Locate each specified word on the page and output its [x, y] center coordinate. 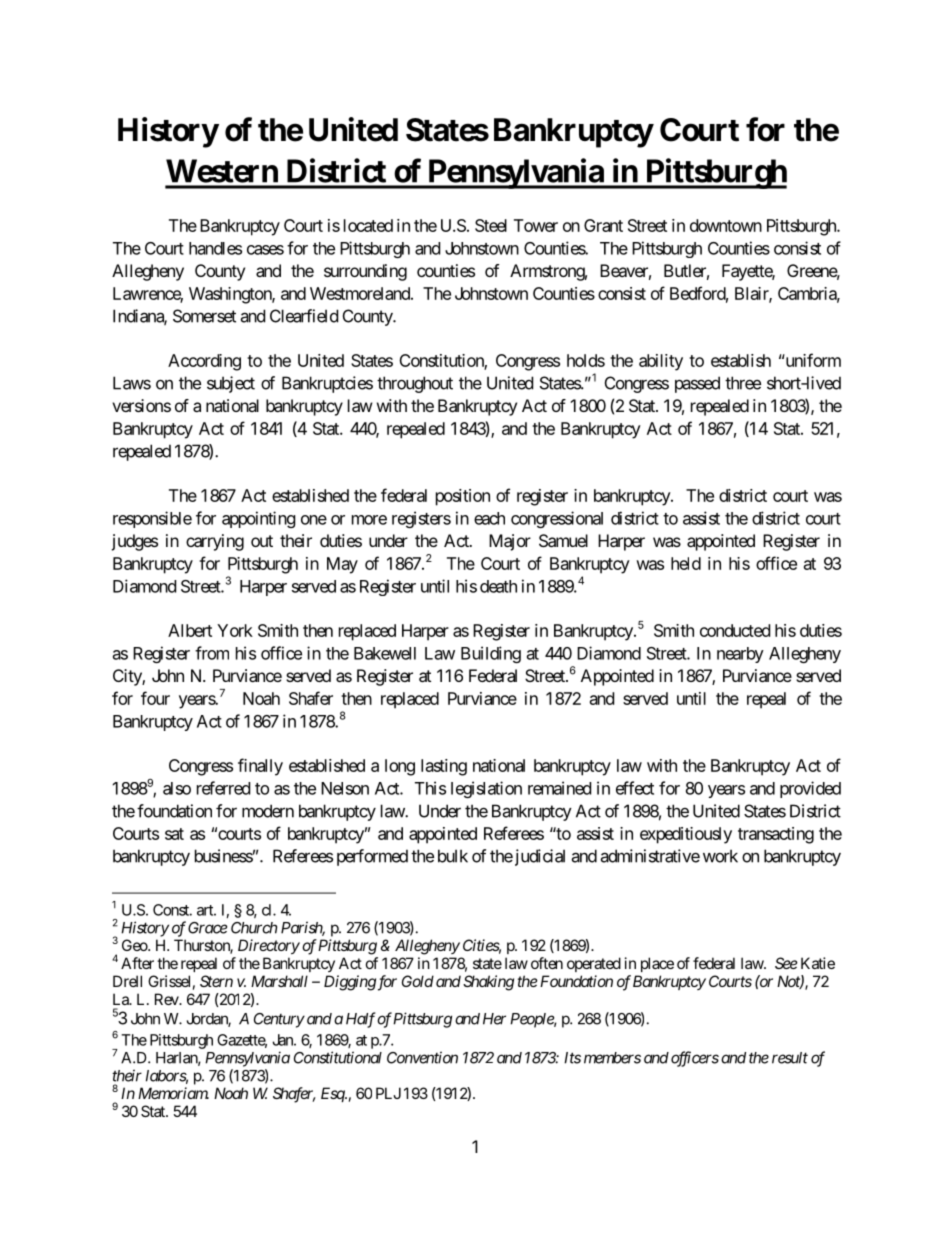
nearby [740, 655]
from [212, 653]
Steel [491, 225]
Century [279, 1020]
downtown [726, 225]
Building [491, 654]
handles [215, 248]
